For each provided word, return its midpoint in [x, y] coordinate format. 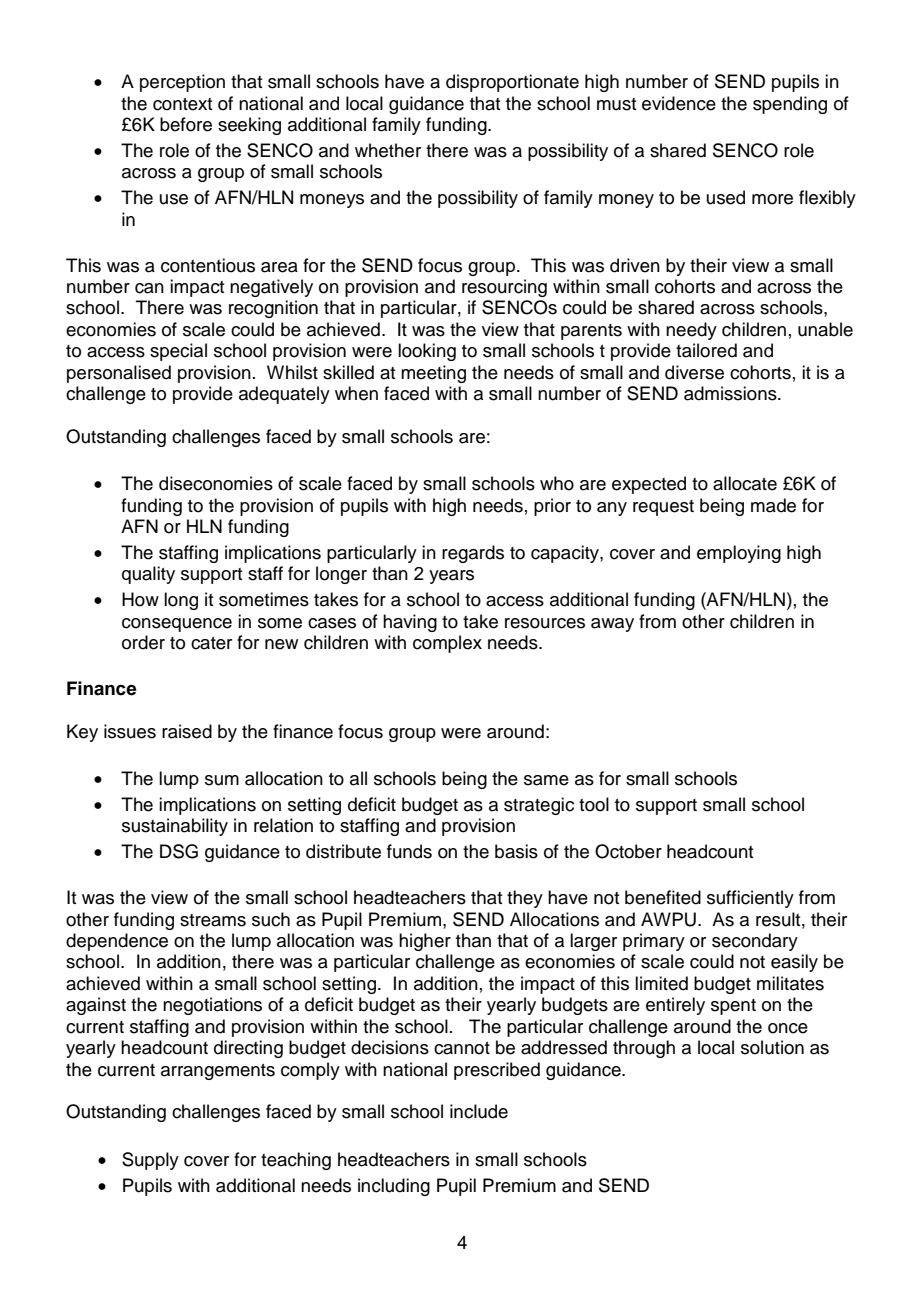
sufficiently [750, 899]
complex [447, 644]
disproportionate [512, 83]
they [525, 899]
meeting [433, 374]
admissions [731, 393]
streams [213, 920]
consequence [177, 625]
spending [790, 105]
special [178, 352]
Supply [150, 1161]
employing [739, 554]
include [479, 1111]
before [186, 124]
